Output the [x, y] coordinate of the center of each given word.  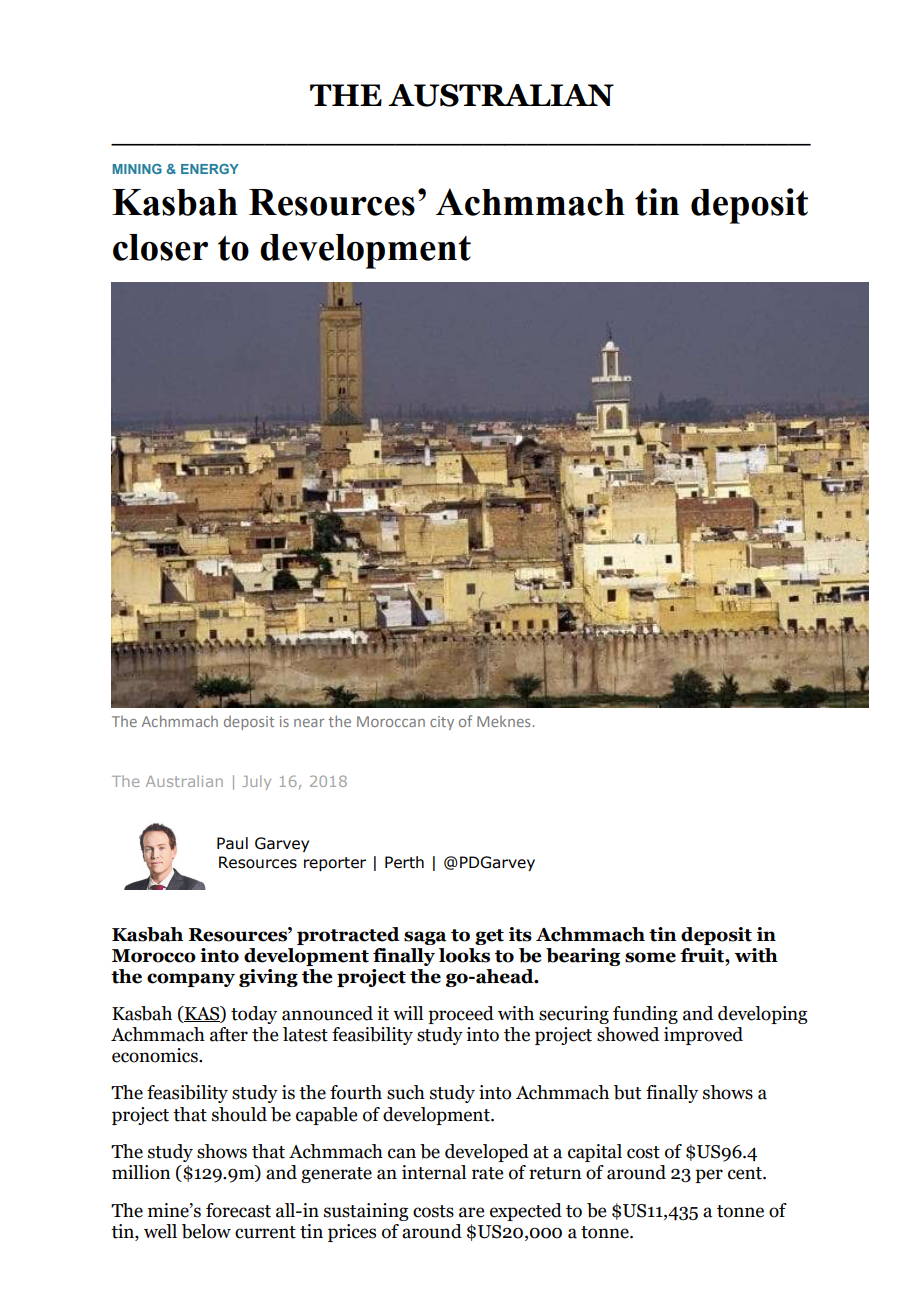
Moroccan [391, 721]
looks [464, 955]
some [650, 957]
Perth [404, 862]
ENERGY [210, 169]
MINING [137, 169]
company [191, 980]
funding [645, 1015]
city [442, 723]
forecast [238, 1210]
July [256, 782]
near [309, 723]
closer [160, 247]
